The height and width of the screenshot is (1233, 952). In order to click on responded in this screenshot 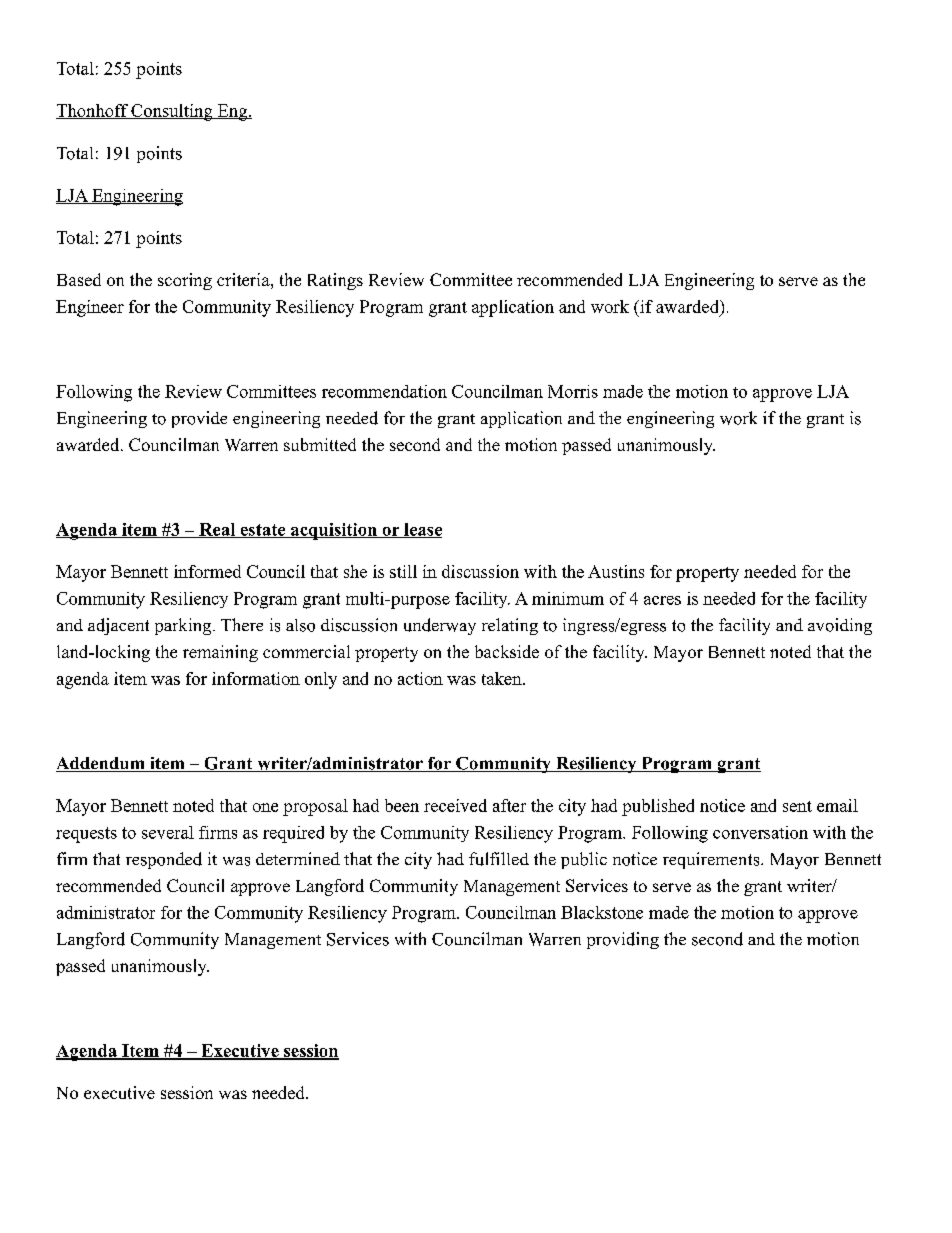, I will do `click(164, 860)`.
